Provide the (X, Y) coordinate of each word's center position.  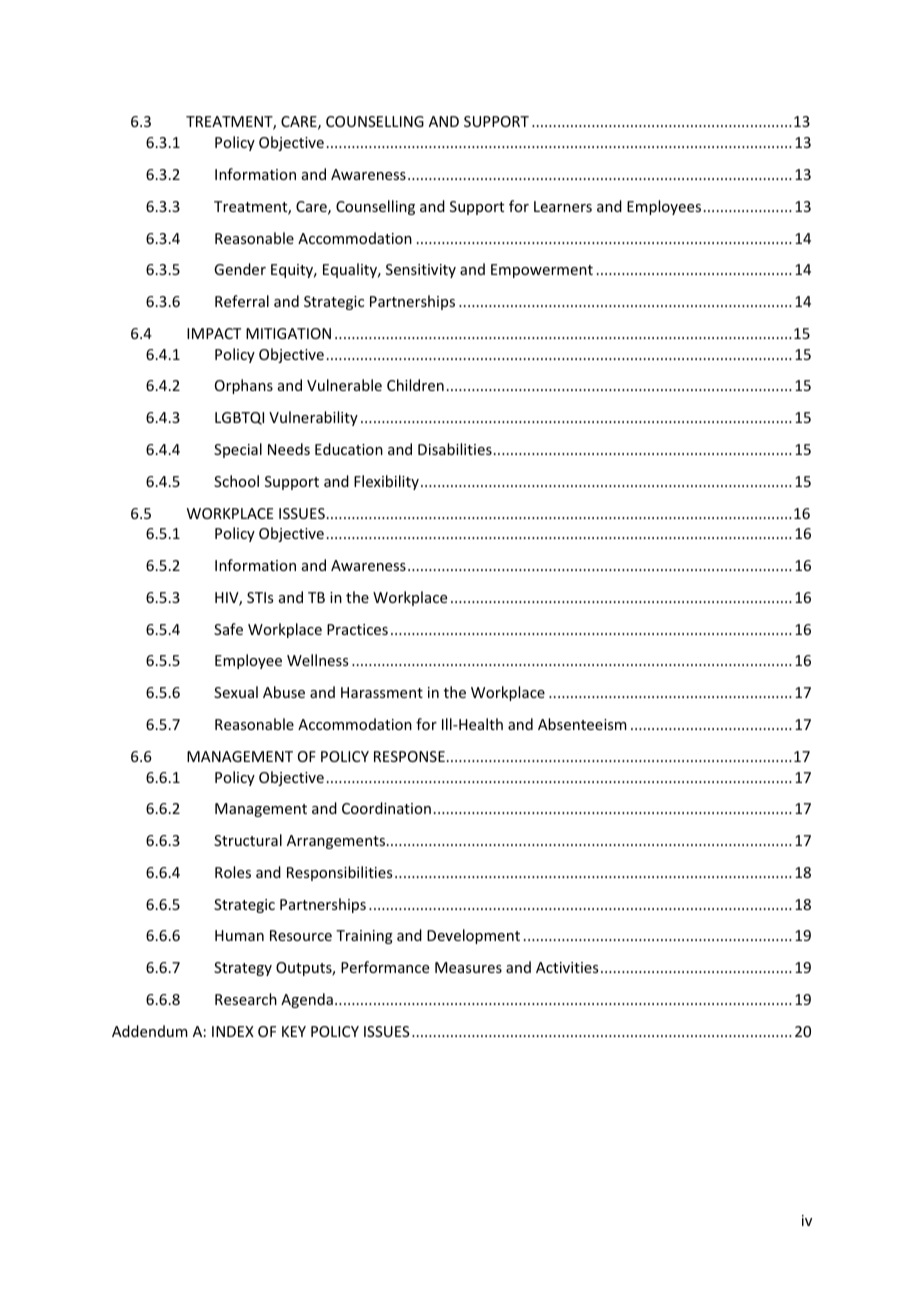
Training (364, 937)
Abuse (284, 692)
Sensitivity (421, 271)
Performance (385, 967)
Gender (240, 269)
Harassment (382, 692)
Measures (468, 967)
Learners (563, 206)
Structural (248, 840)
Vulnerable (344, 385)
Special (238, 450)
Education (349, 449)
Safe (228, 629)
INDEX (233, 1031)
